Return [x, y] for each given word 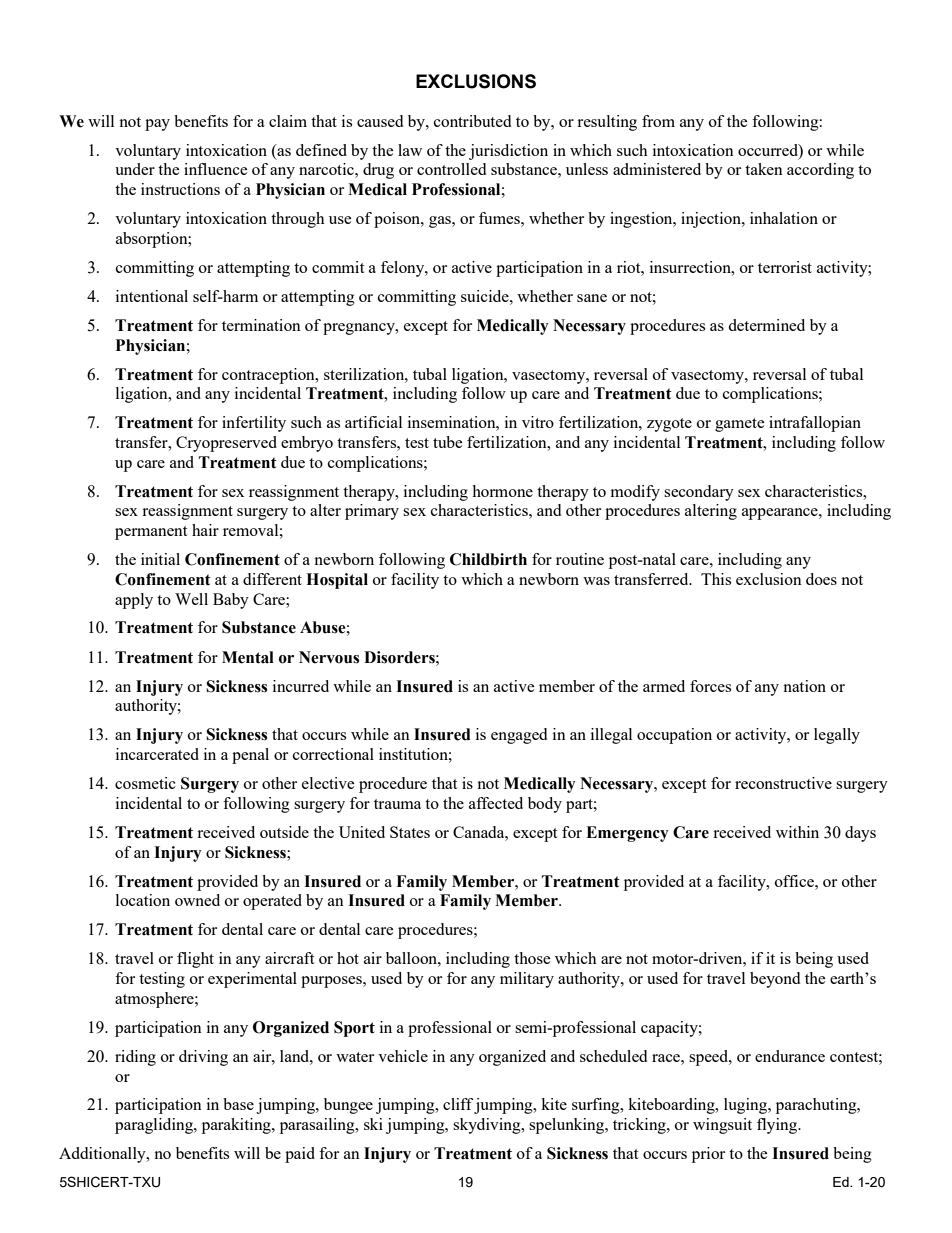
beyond [775, 980]
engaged [519, 736]
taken [764, 169]
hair [205, 530]
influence [216, 169]
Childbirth [488, 559]
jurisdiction [508, 152]
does [821, 579]
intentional [152, 296]
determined [766, 325]
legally [837, 736]
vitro [538, 422]
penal [250, 756]
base [238, 1104]
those [532, 958]
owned [197, 900]
